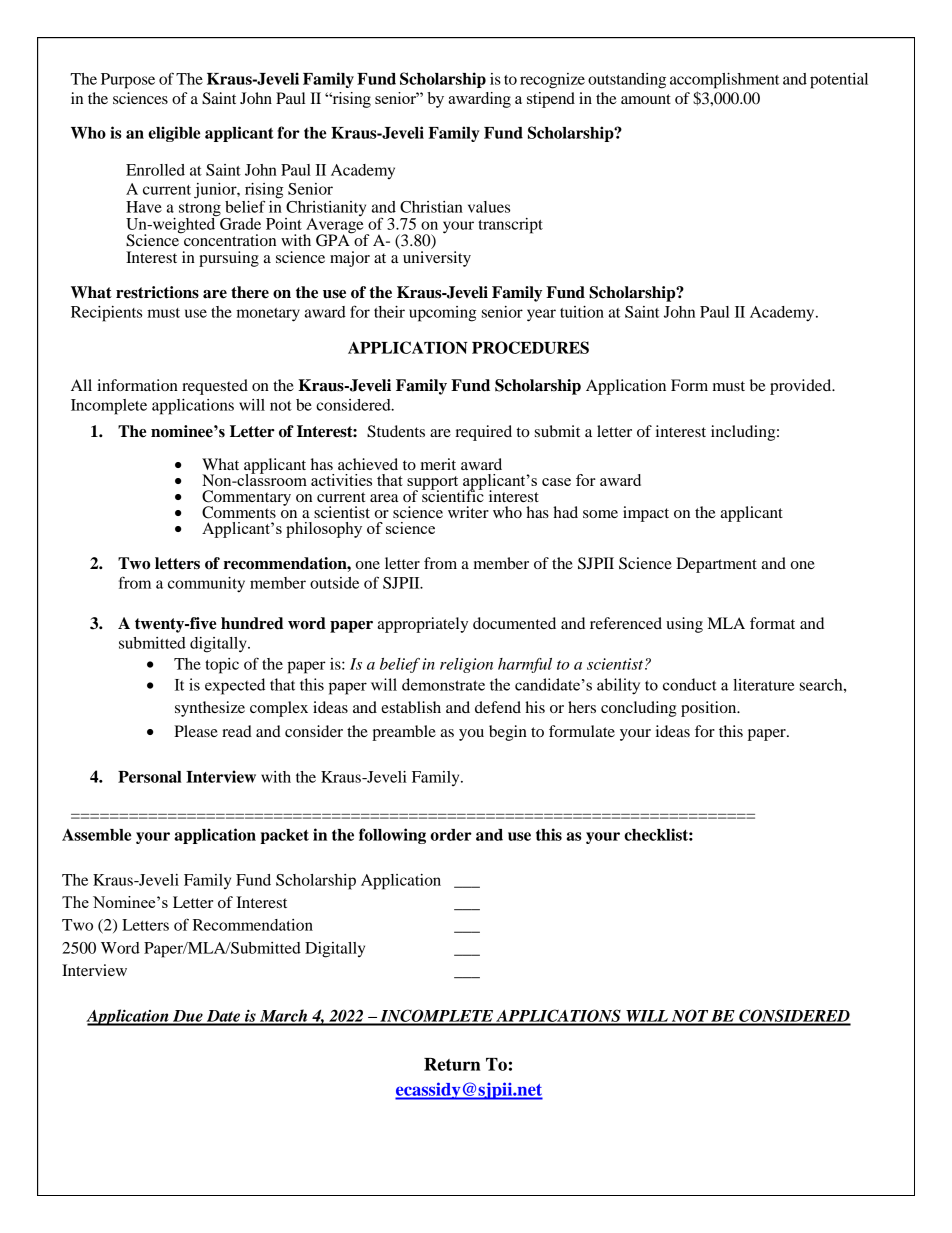 The width and height of the image is (952, 1233). What do you see at coordinates (174, 134) in the image?
I see `eligible` at bounding box center [174, 134].
